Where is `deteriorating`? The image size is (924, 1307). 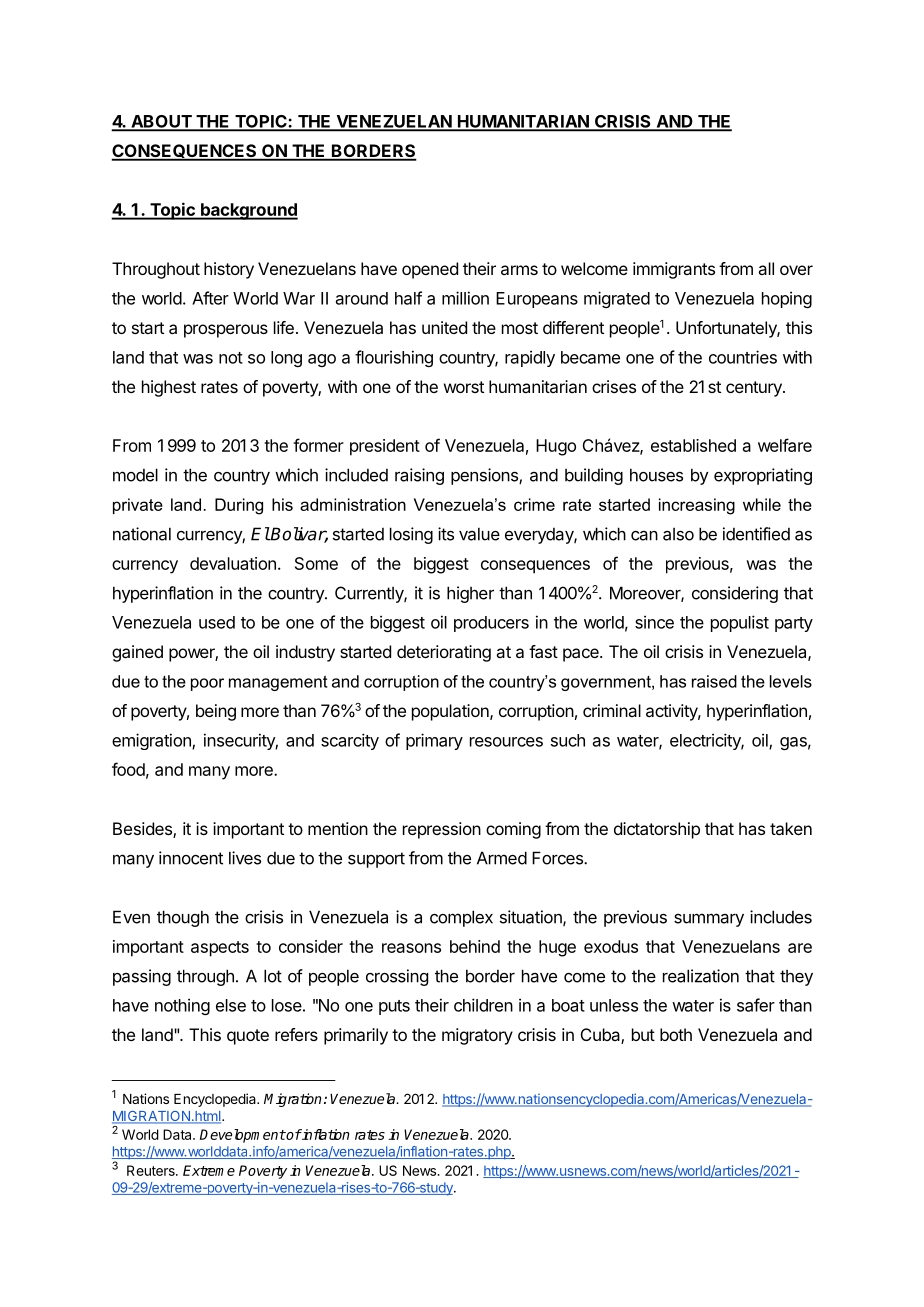 deteriorating is located at coordinates (444, 653).
